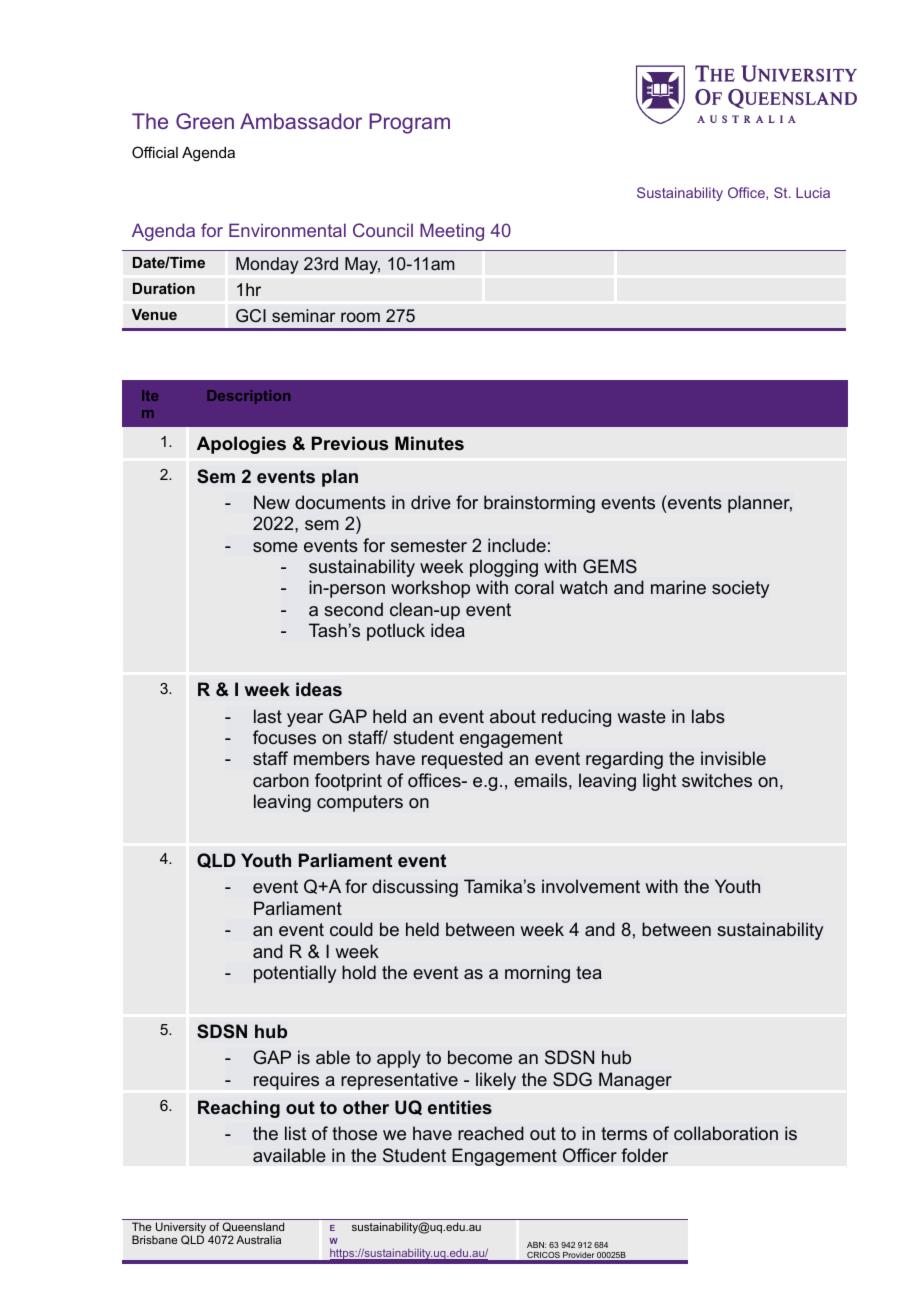  What do you see at coordinates (431, 502) in the image?
I see `drive` at bounding box center [431, 502].
